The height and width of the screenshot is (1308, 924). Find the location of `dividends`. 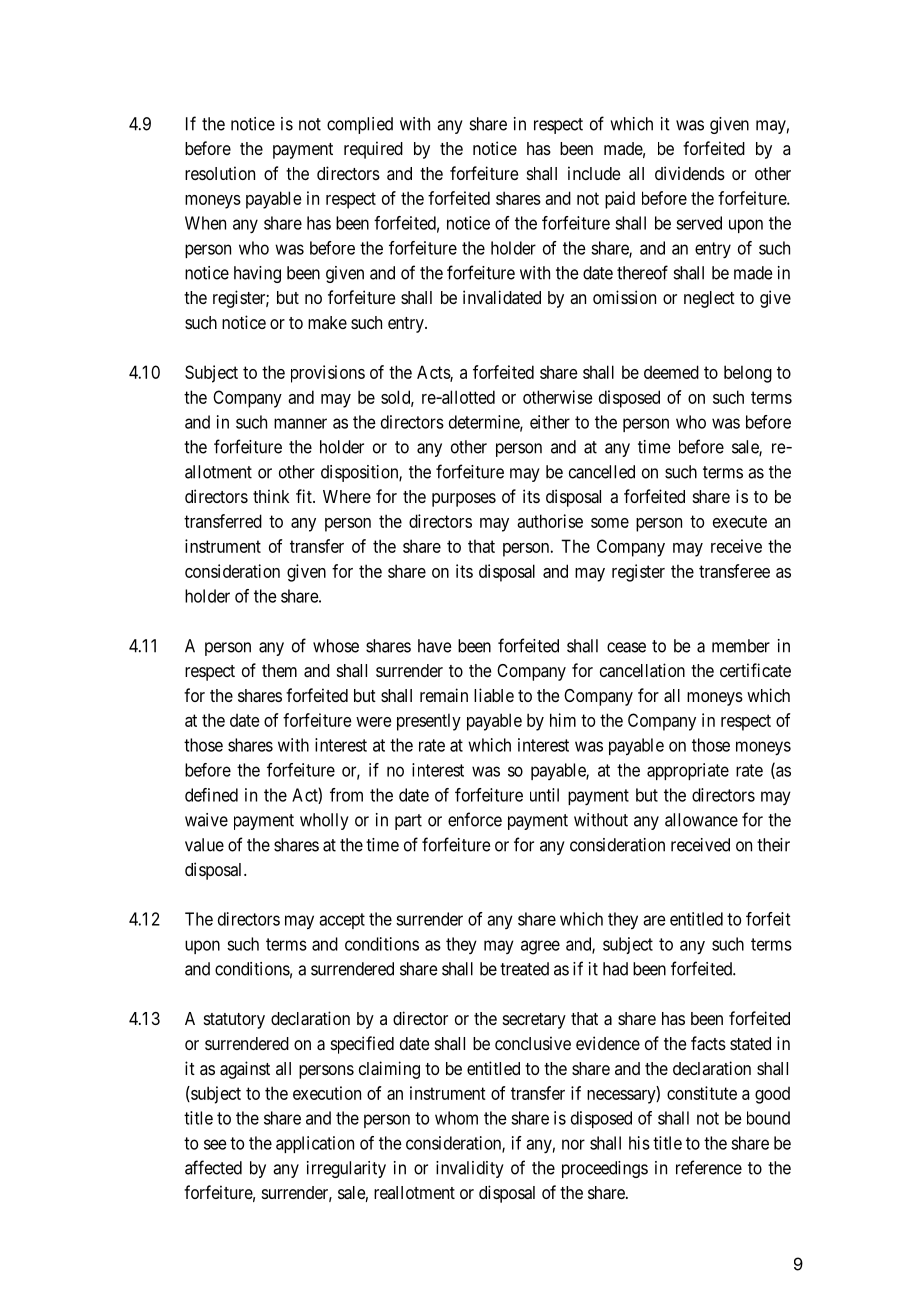

dividends is located at coordinates (690, 173).
